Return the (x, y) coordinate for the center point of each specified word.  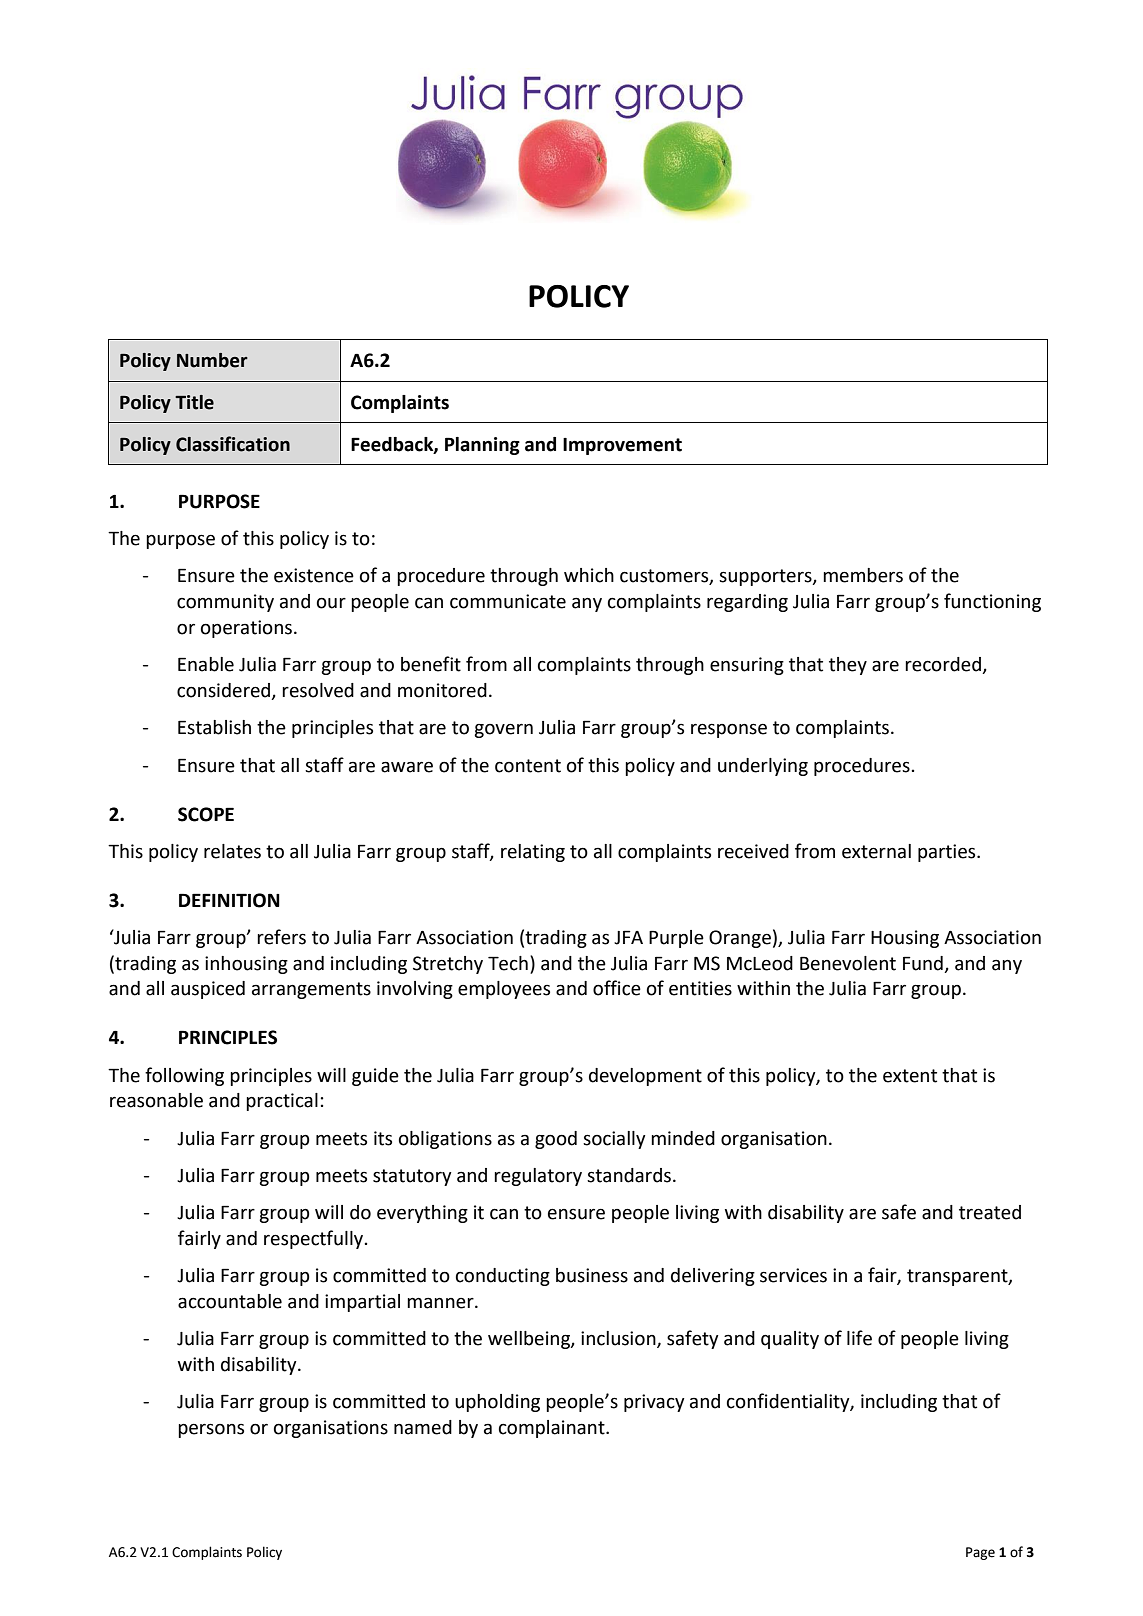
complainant (553, 1429)
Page (980, 1553)
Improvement (622, 446)
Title (194, 402)
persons (211, 1430)
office (617, 988)
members (863, 575)
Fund (923, 963)
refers (281, 937)
